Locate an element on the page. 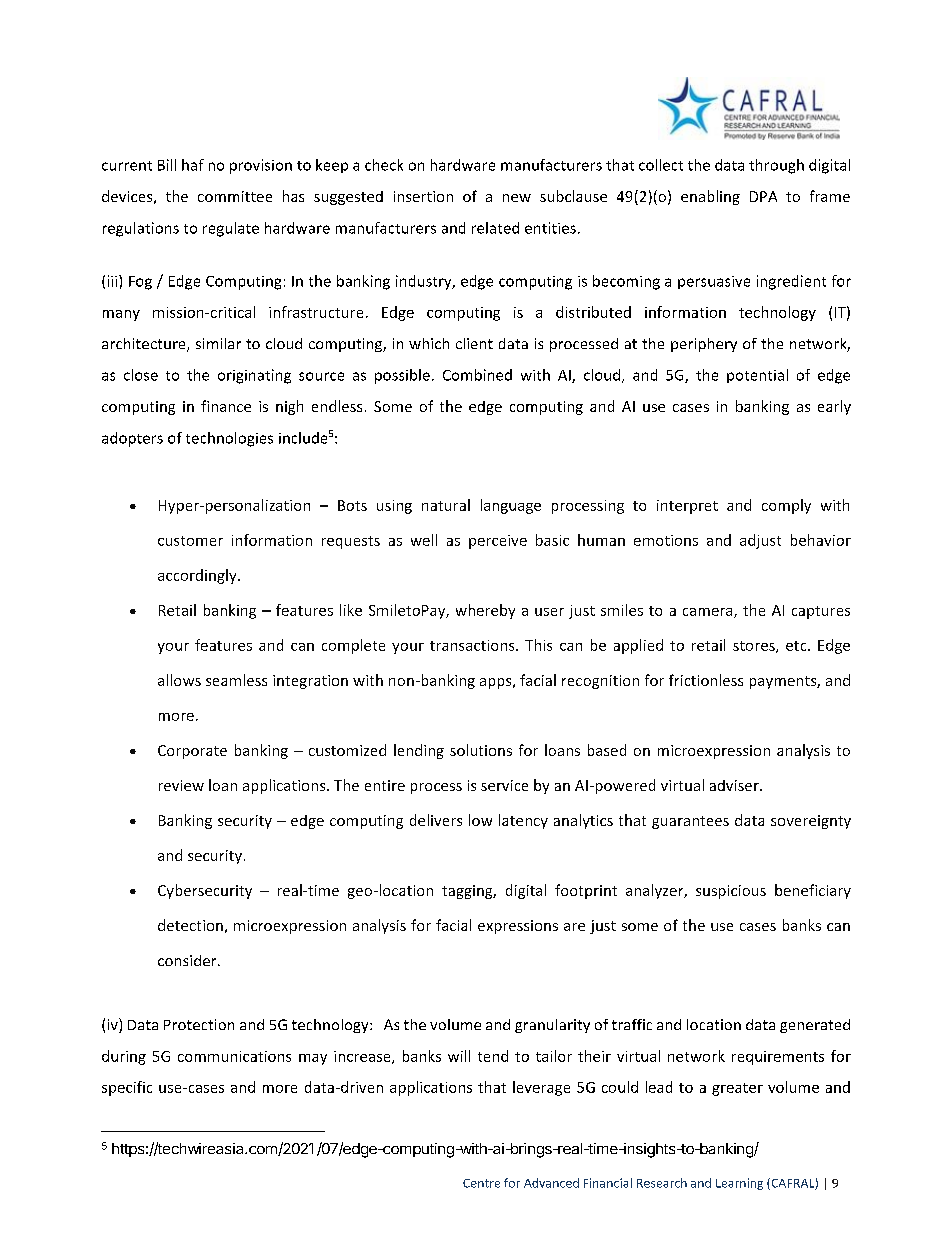 Image resolution: width=952 pixels, height=1233 pixels. new is located at coordinates (517, 198).
